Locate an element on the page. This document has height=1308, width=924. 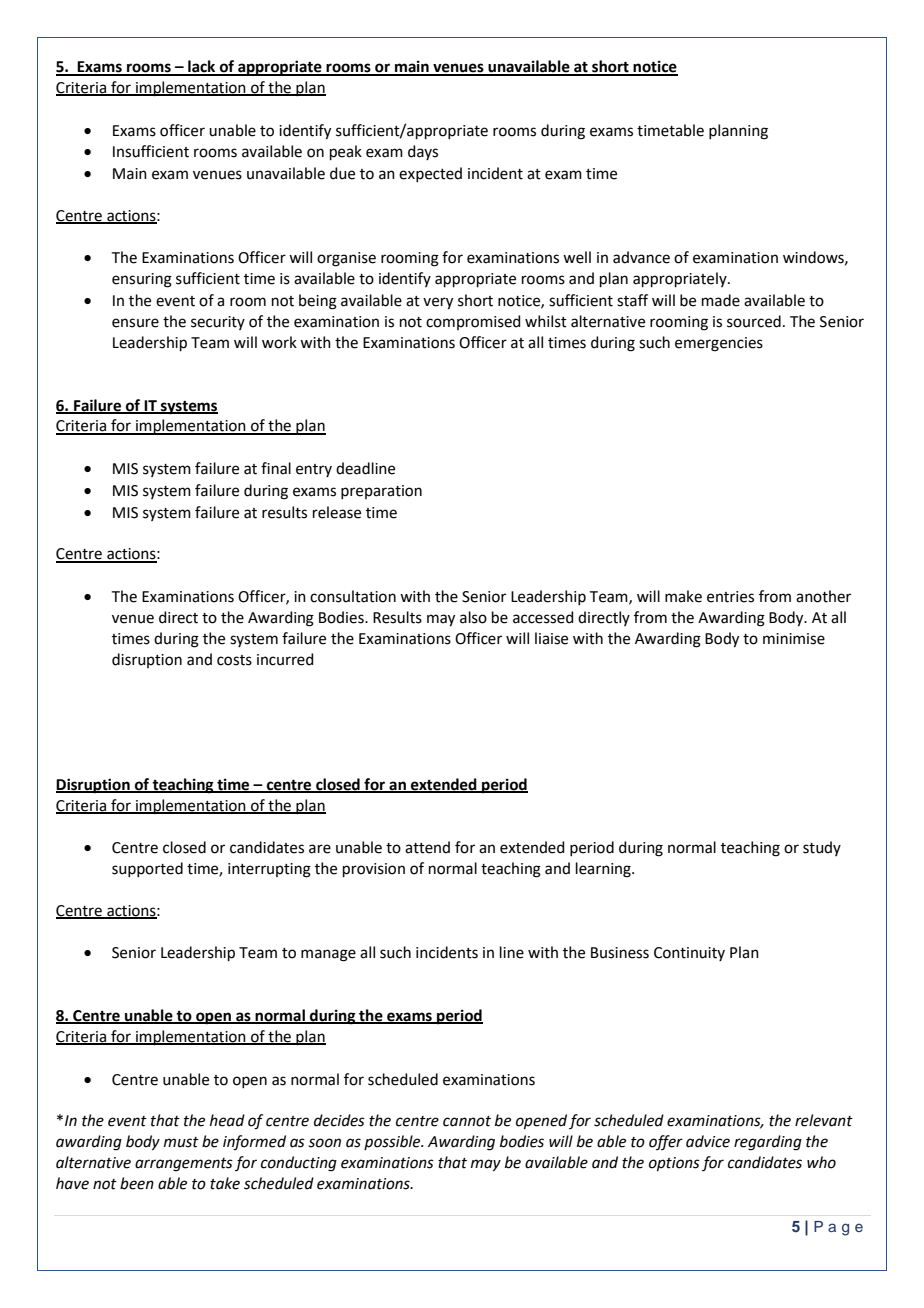
supported is located at coordinates (147, 869).
